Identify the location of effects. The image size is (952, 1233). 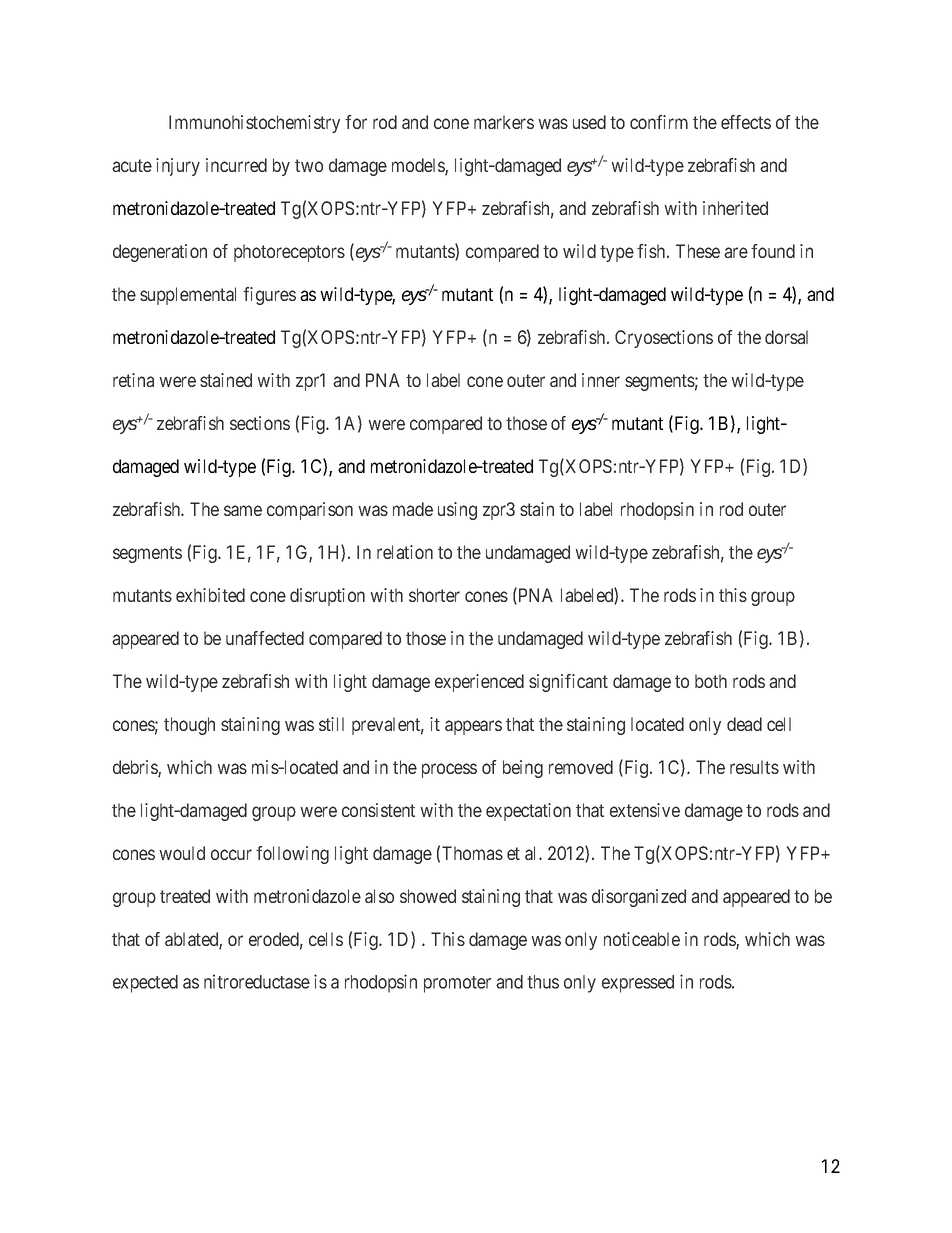
(746, 122).
